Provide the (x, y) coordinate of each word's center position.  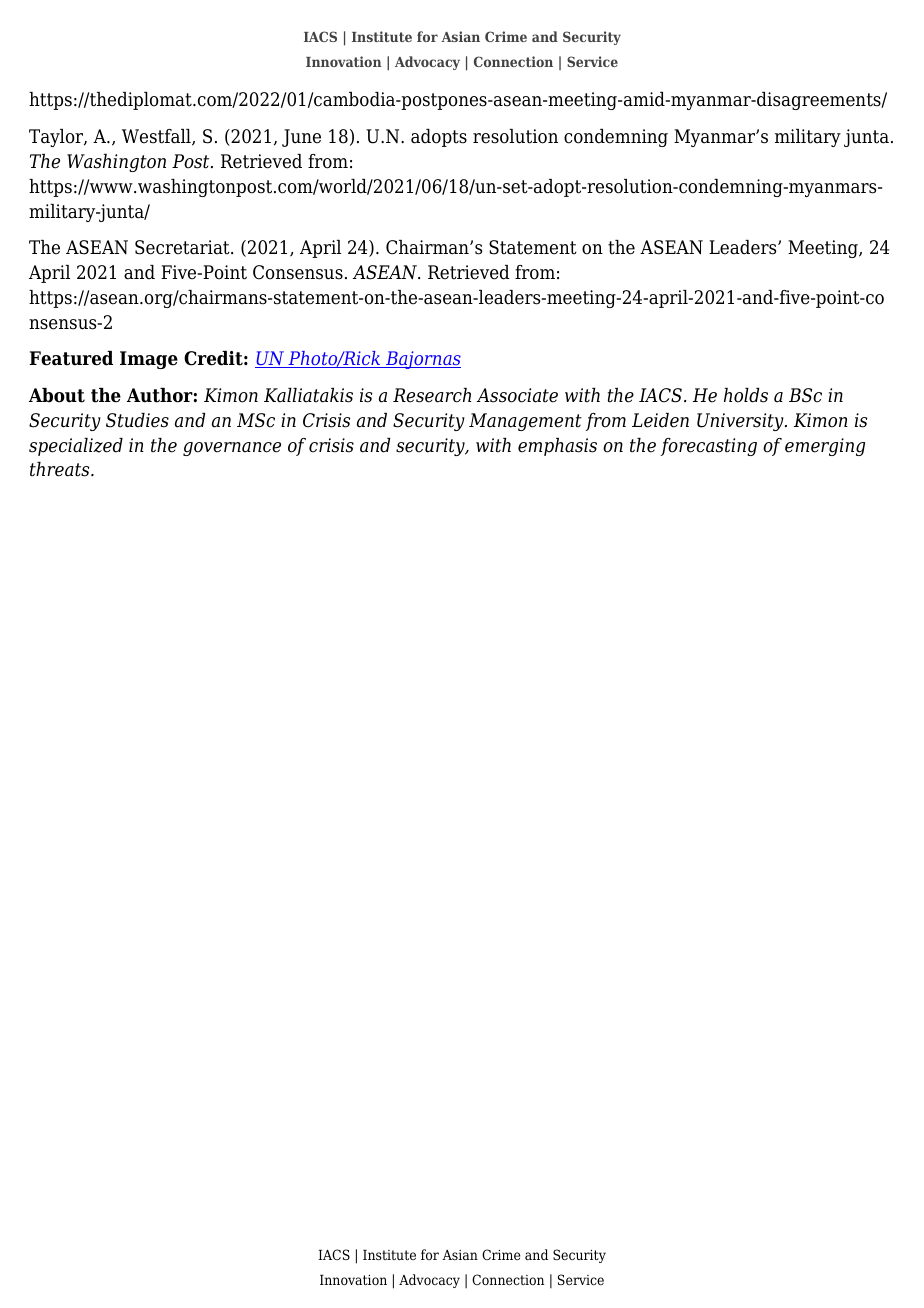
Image (149, 360)
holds (746, 395)
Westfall (157, 137)
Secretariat (183, 247)
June (301, 138)
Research (432, 395)
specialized (76, 447)
